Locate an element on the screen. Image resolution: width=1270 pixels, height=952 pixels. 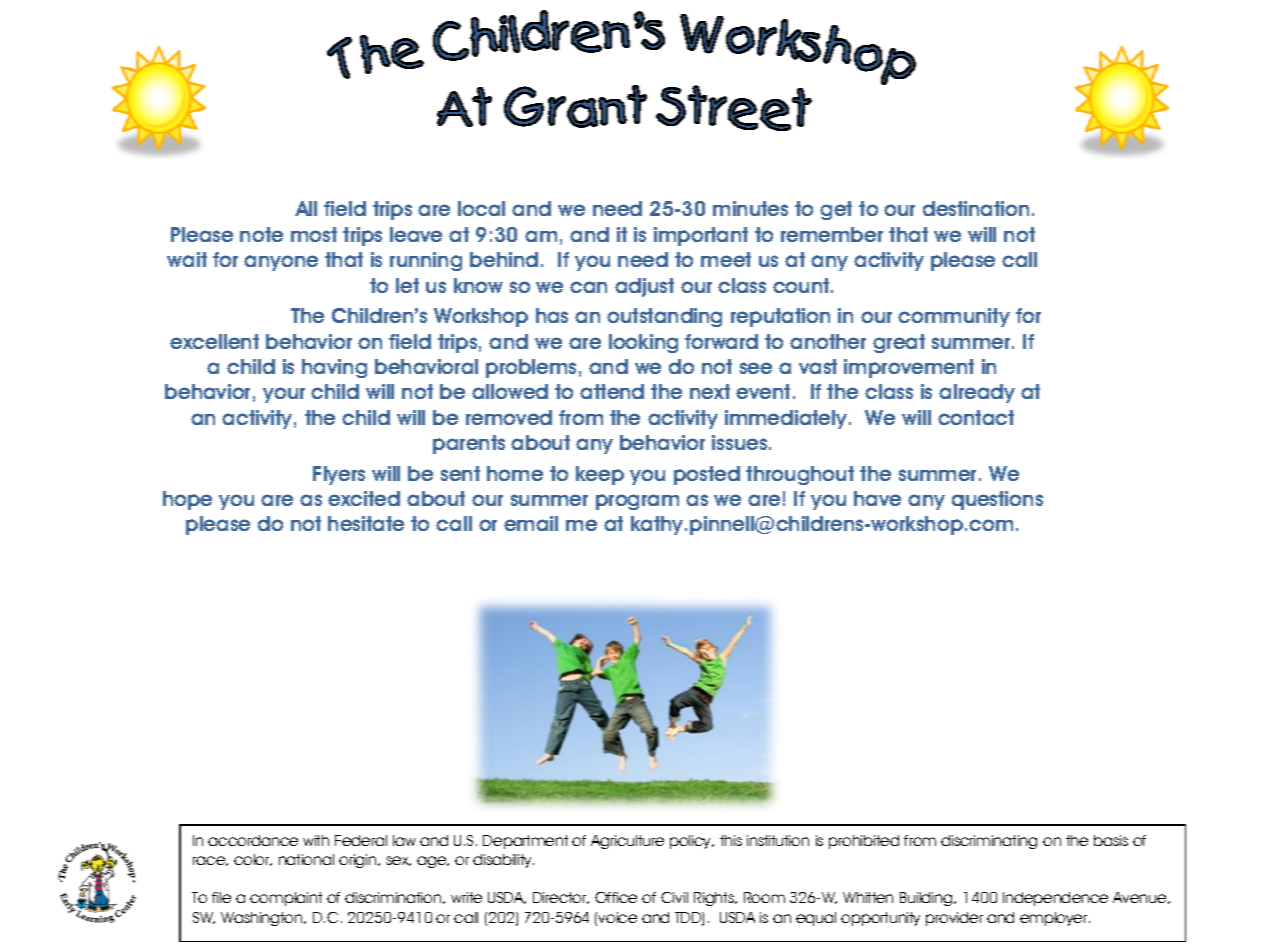
important is located at coordinates (701, 236).
